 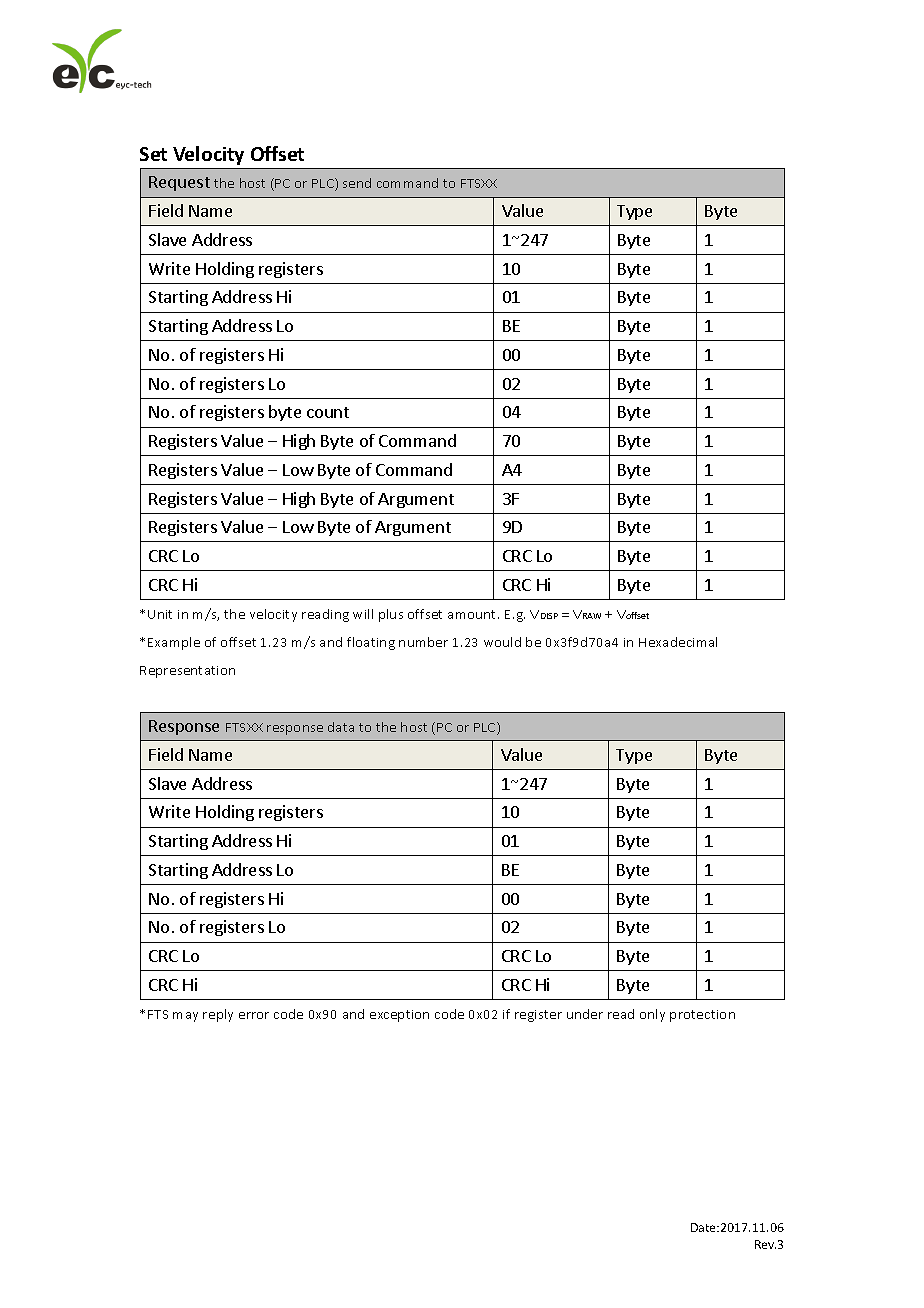 I want to click on count, so click(x=328, y=412).
